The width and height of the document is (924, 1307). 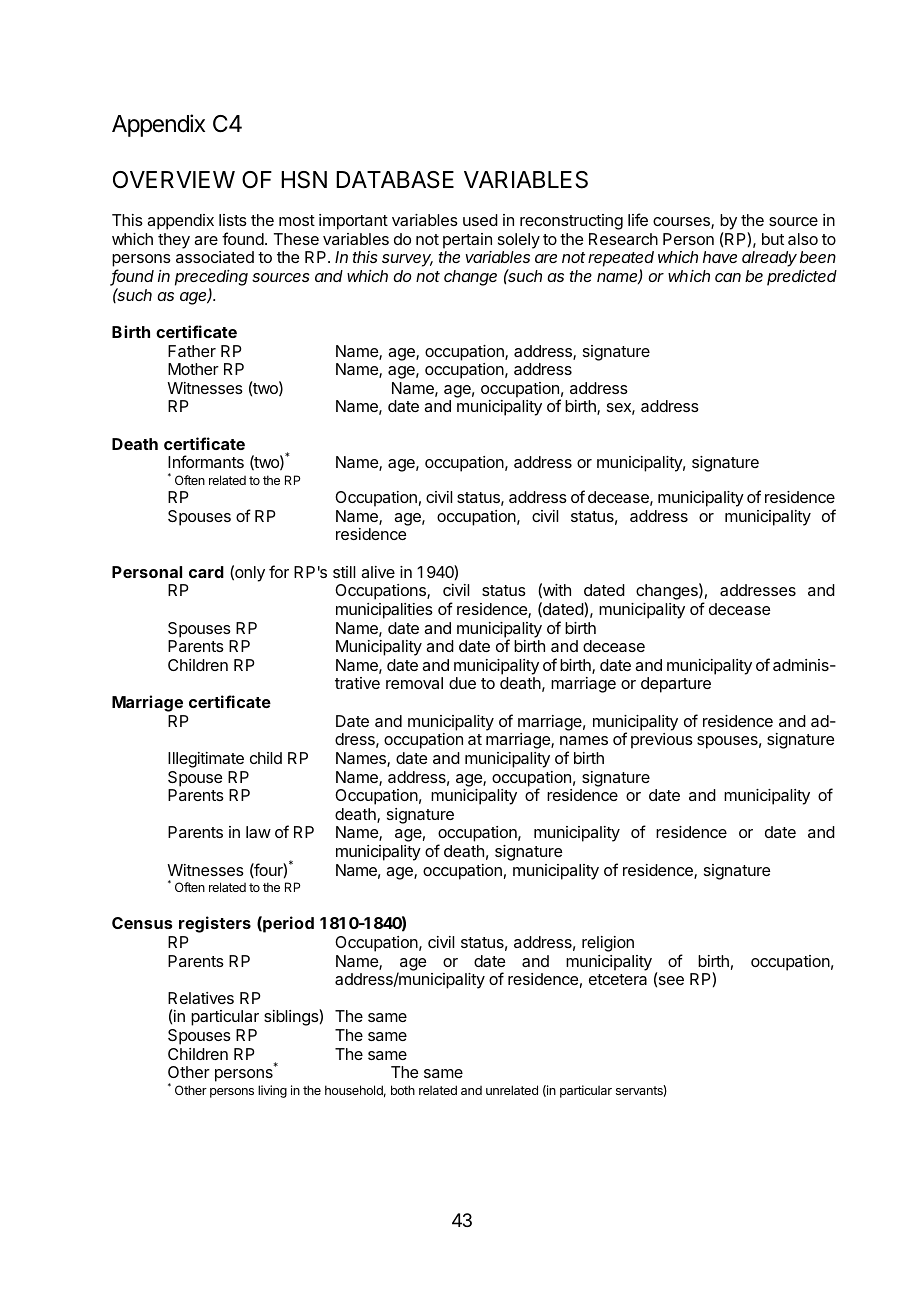 I want to click on both, so click(x=403, y=1090).
